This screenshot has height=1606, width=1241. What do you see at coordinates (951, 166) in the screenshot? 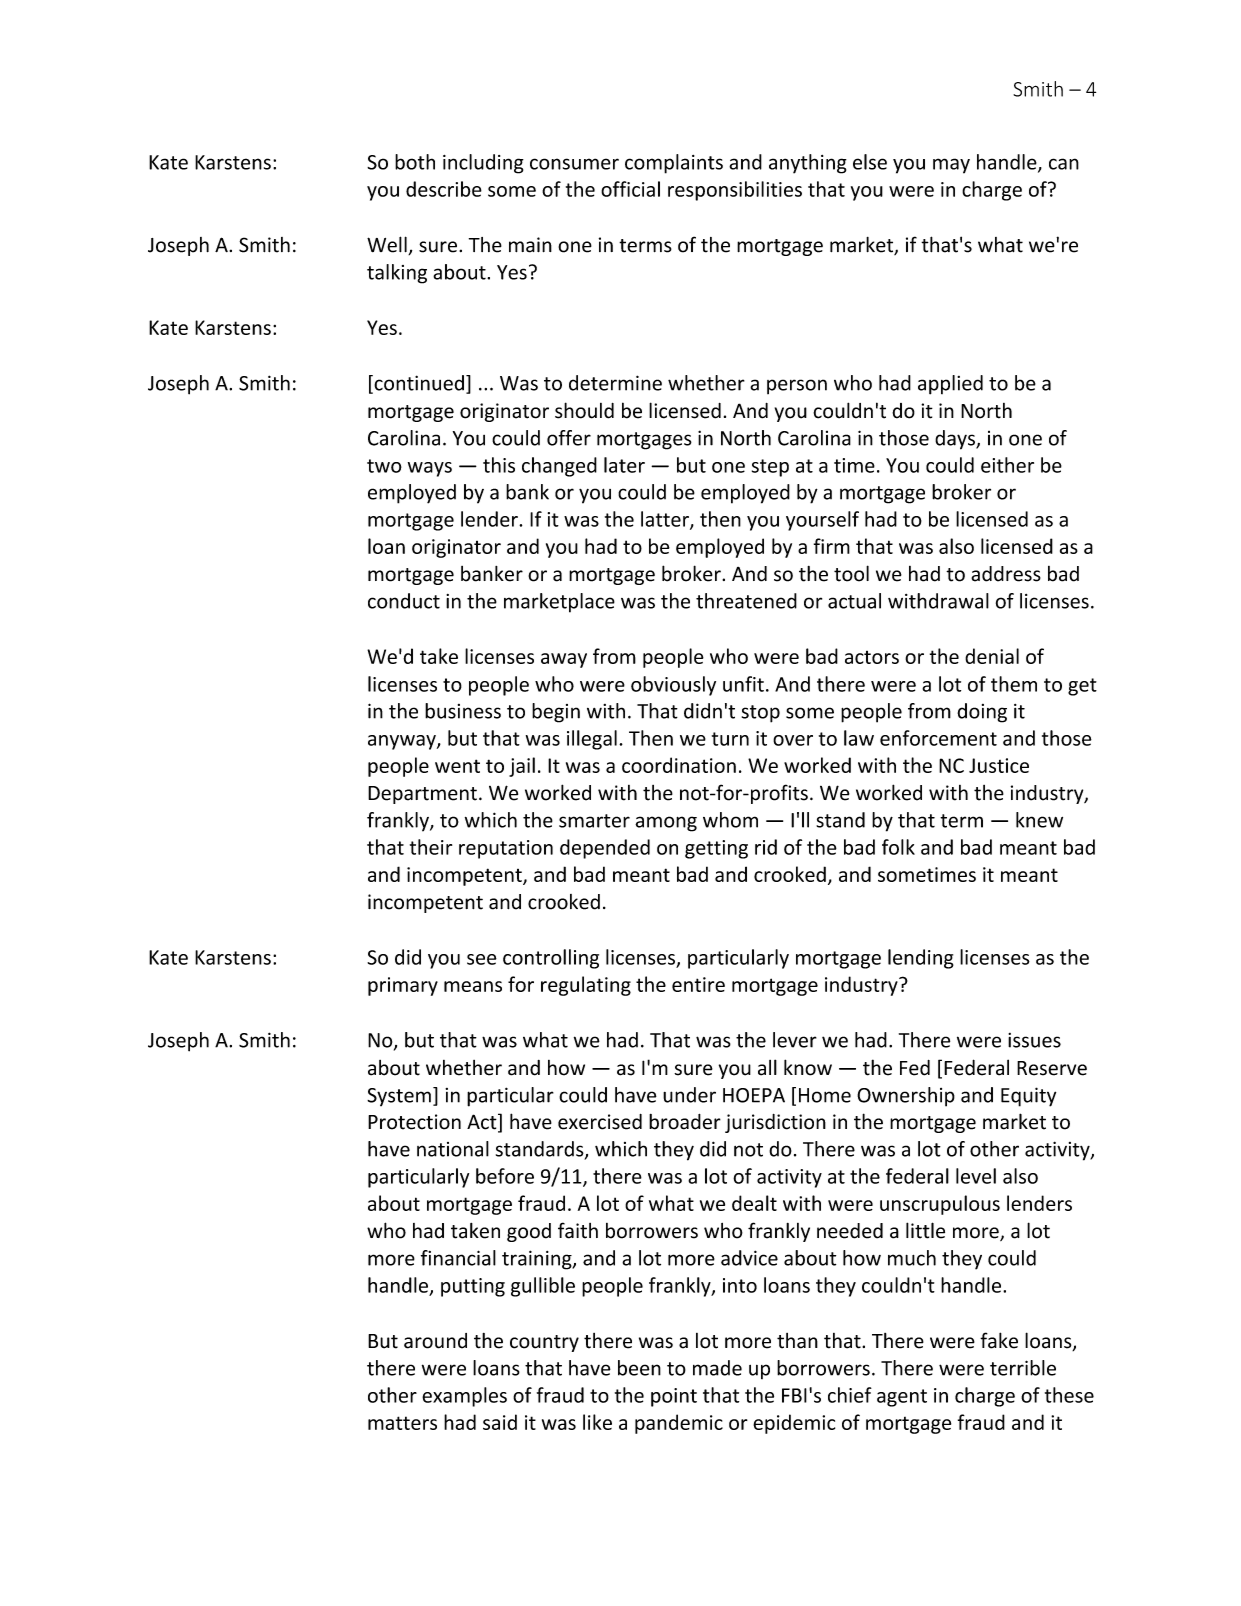
I see `may` at bounding box center [951, 166].
